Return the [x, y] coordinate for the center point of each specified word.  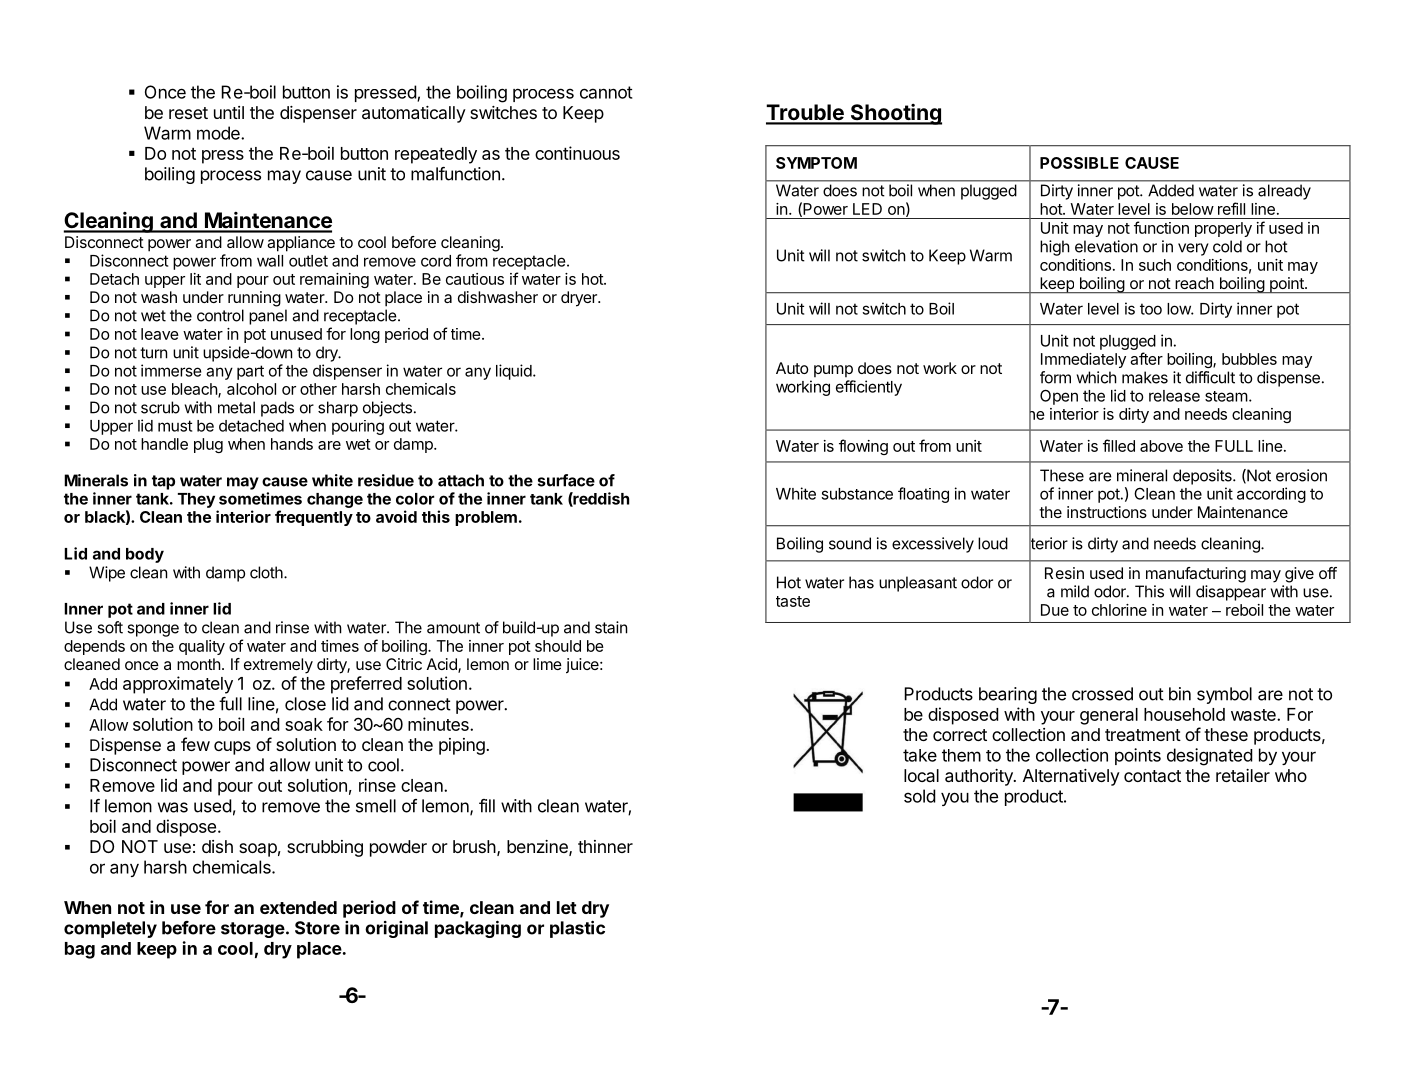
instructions [1107, 512]
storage [253, 930]
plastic [577, 929]
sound [850, 543]
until [229, 112]
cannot [606, 92]
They [196, 500]
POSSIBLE [1079, 163]
